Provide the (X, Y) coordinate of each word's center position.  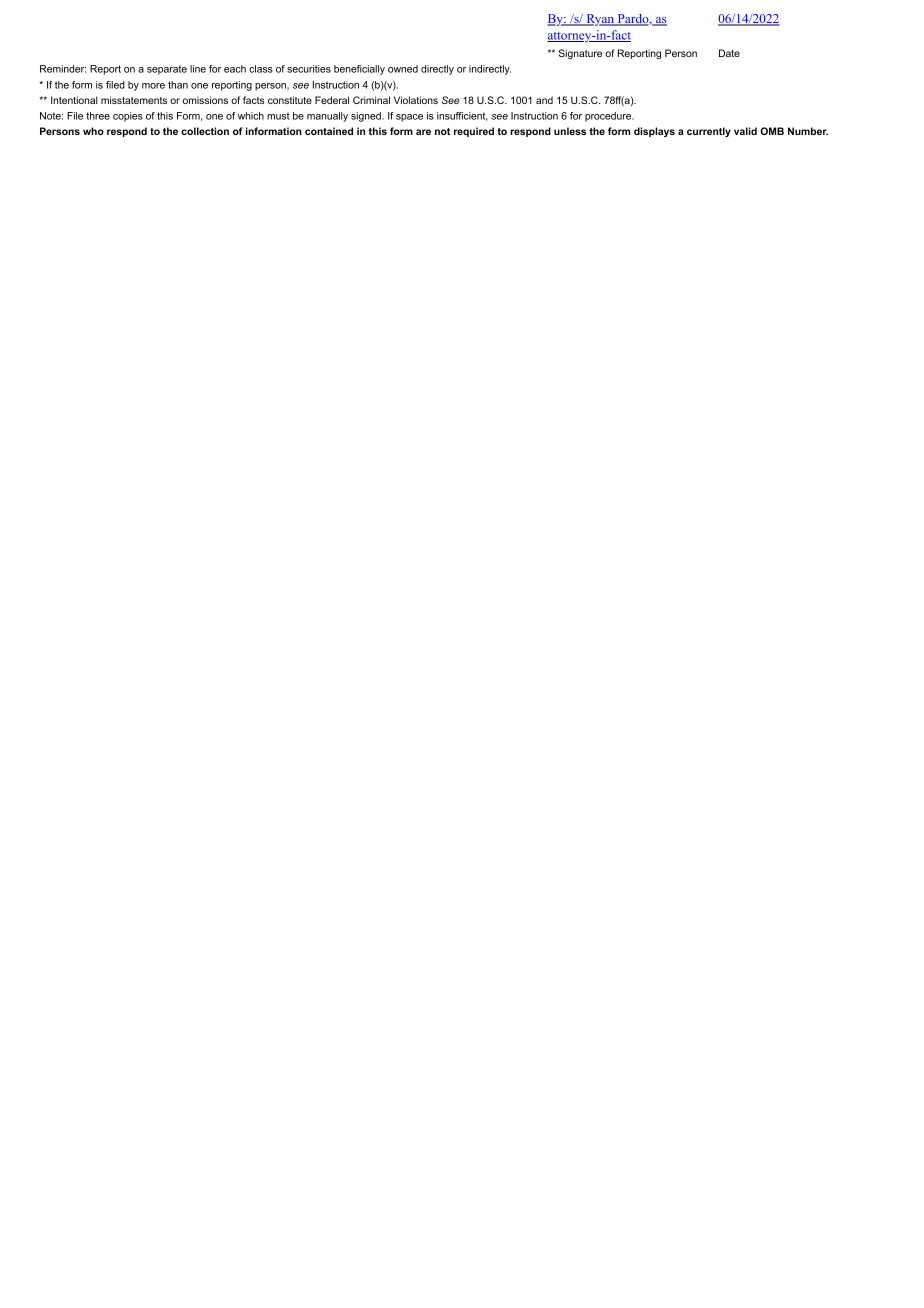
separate (167, 70)
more (153, 86)
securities (309, 69)
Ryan (600, 20)
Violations (416, 100)
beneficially (359, 70)
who (93, 131)
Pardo (633, 20)
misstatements (134, 100)
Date (729, 53)
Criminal (371, 100)
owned (403, 69)
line (198, 69)
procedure (609, 117)
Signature (580, 54)
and (544, 100)
